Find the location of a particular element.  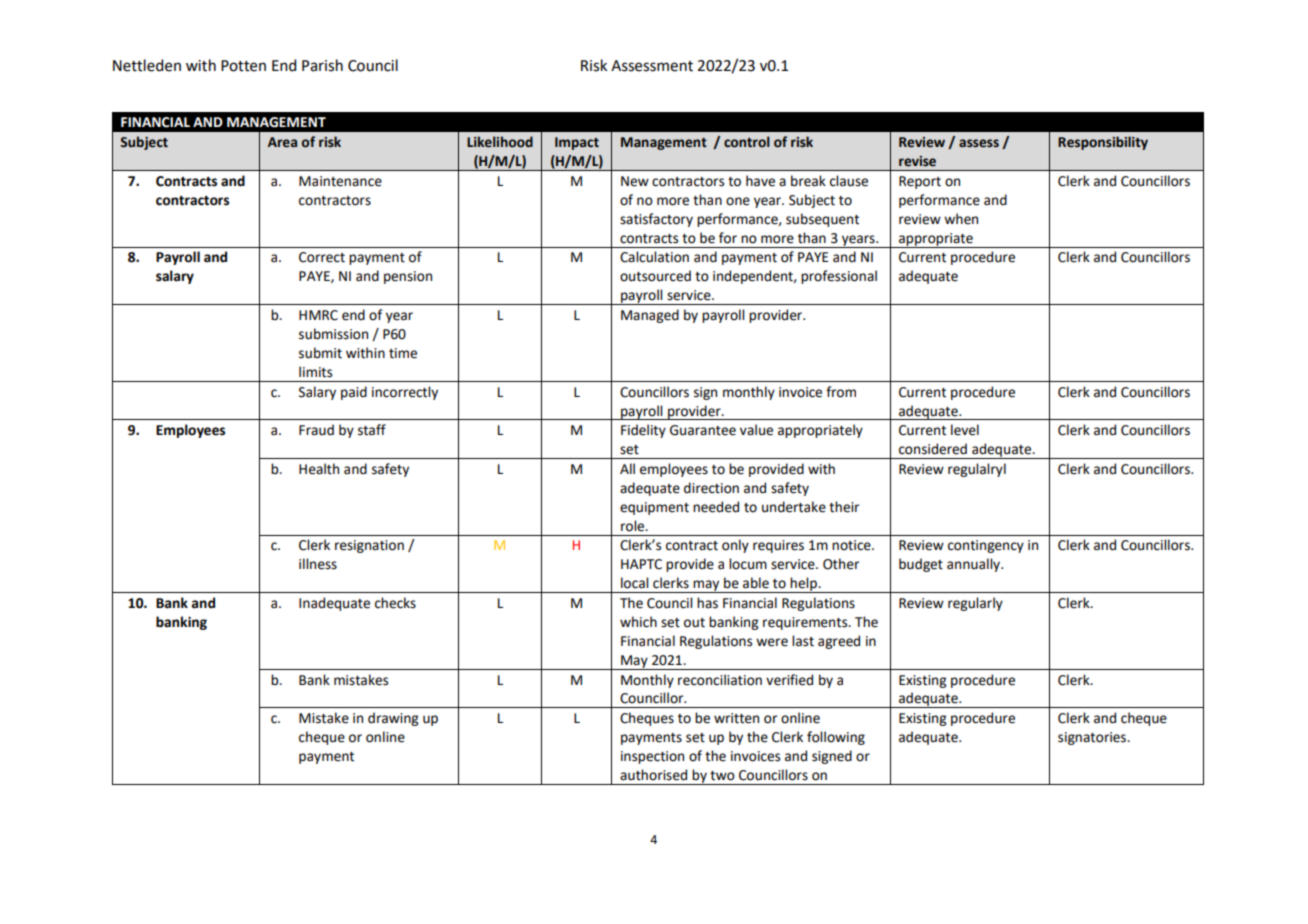

illness is located at coordinates (318, 564).
